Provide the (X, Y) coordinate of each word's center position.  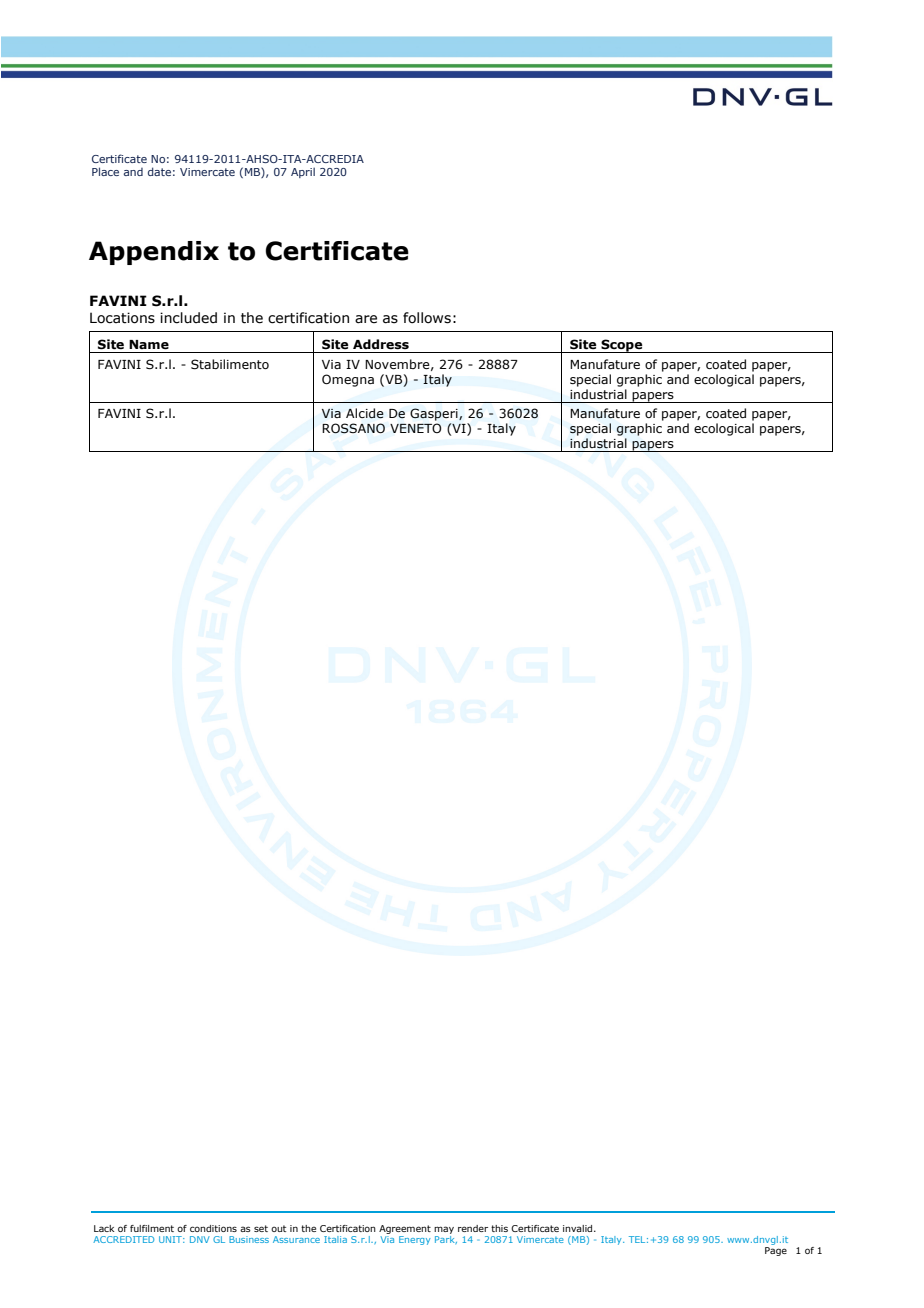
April (303, 172)
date (159, 171)
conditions (213, 1228)
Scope (622, 346)
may (444, 1230)
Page (776, 1251)
